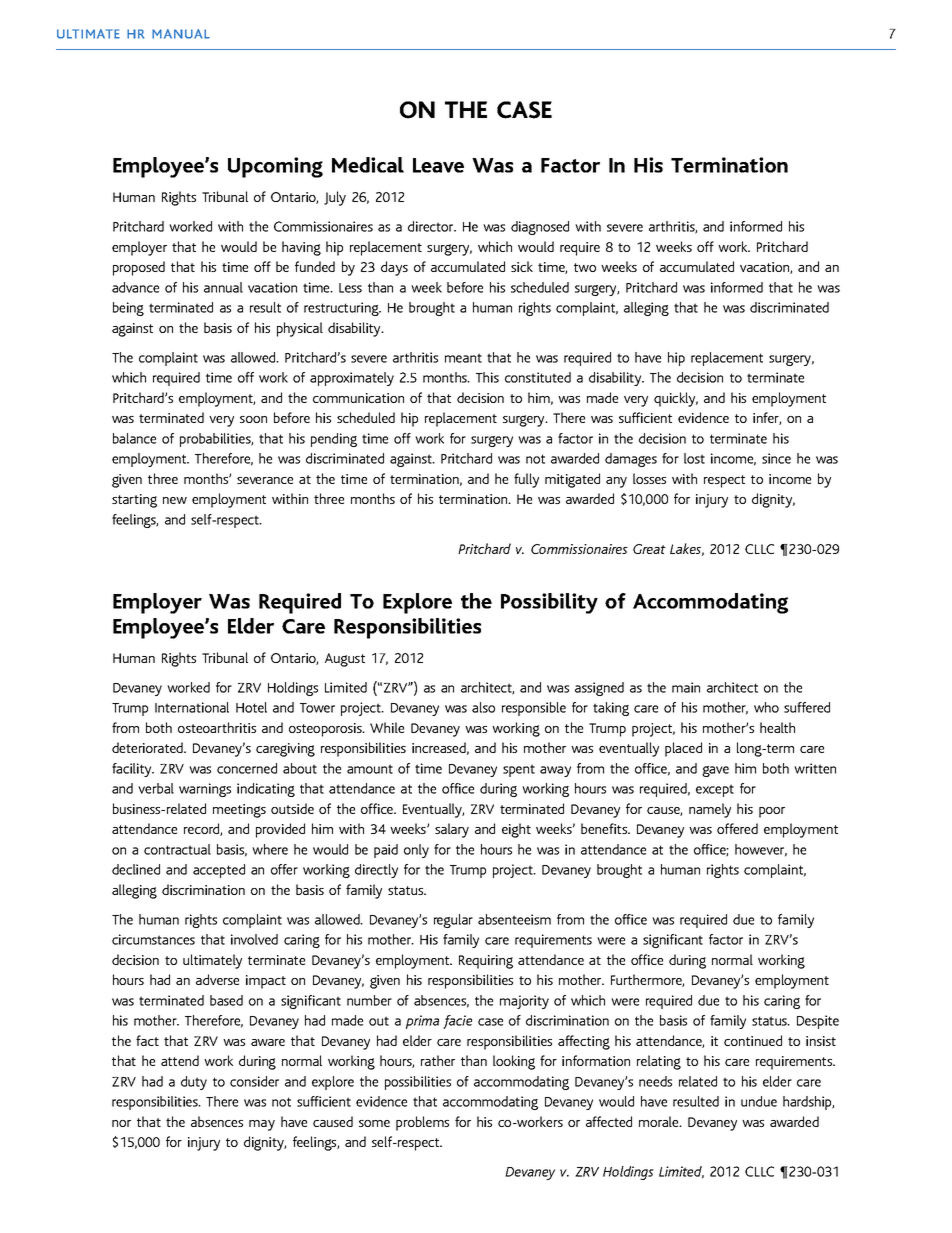 This image has width=952, height=1233. I want to click on duty, so click(194, 1083).
